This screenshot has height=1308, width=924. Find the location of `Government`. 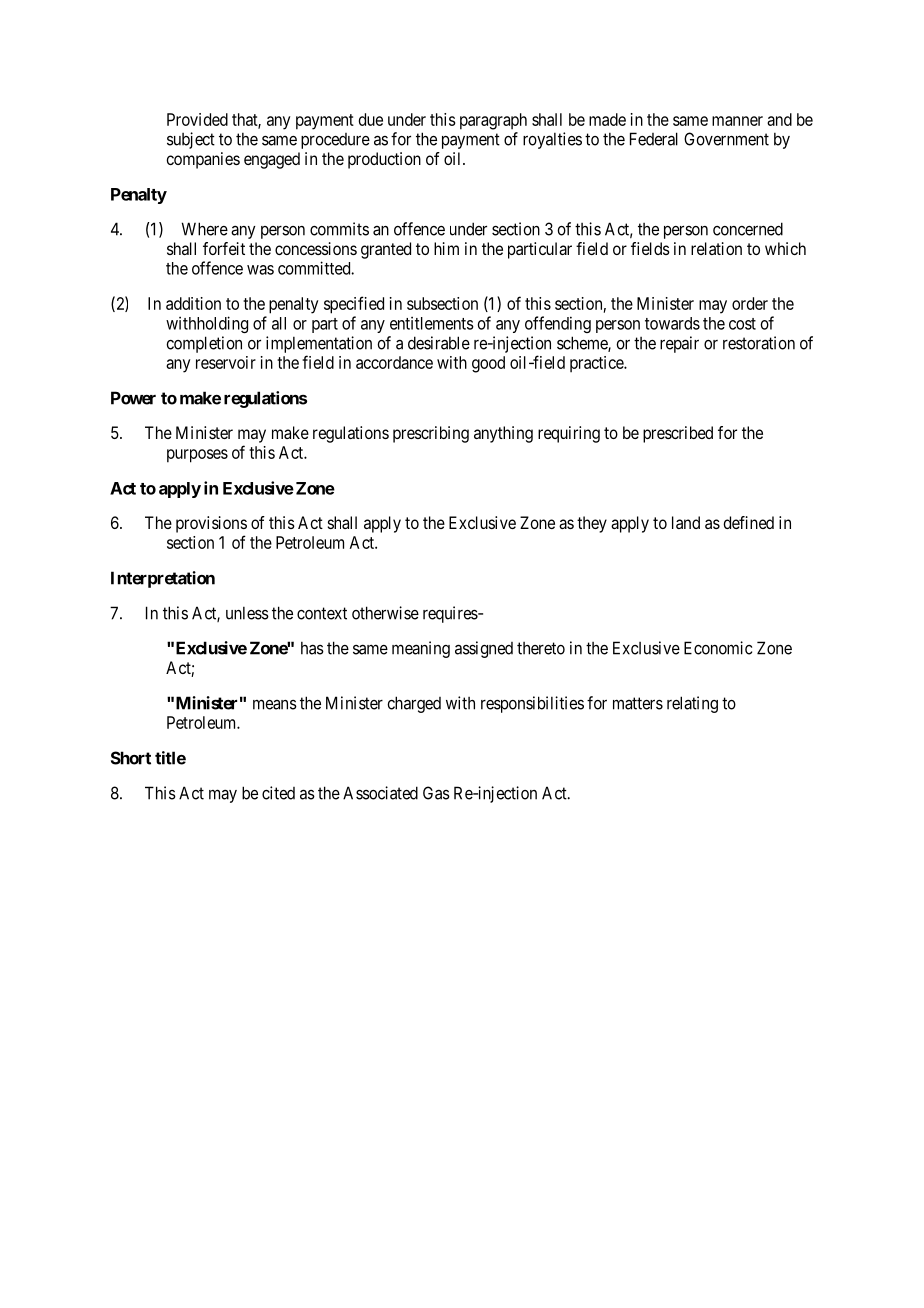

Government is located at coordinates (726, 139).
